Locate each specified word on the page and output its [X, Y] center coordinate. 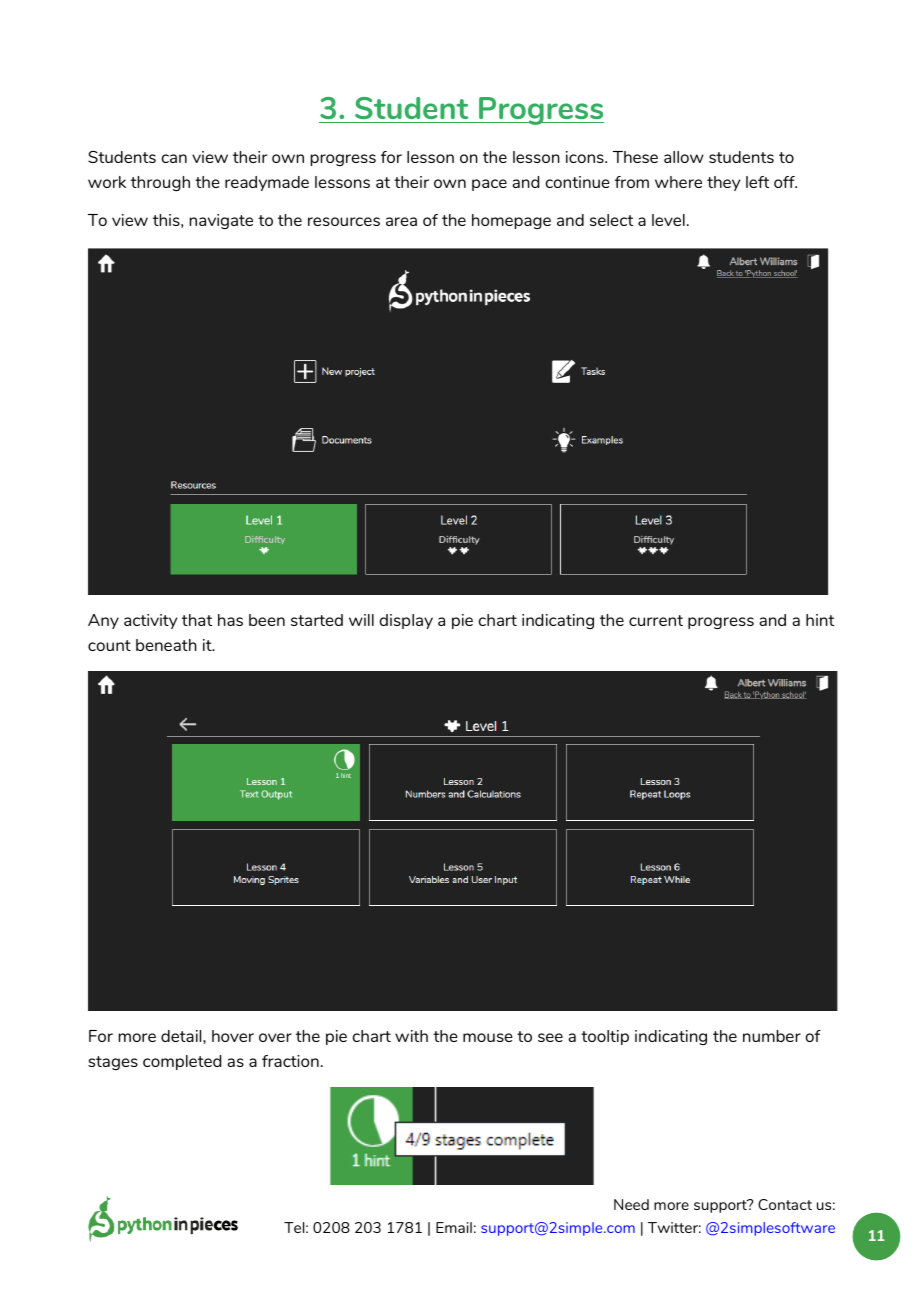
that [197, 620]
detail [182, 1036]
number [772, 1036]
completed [182, 1062]
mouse [488, 1037]
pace [489, 185]
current [656, 620]
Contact [785, 1204]
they [723, 183]
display [406, 621]
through [160, 183]
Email [454, 1227]
